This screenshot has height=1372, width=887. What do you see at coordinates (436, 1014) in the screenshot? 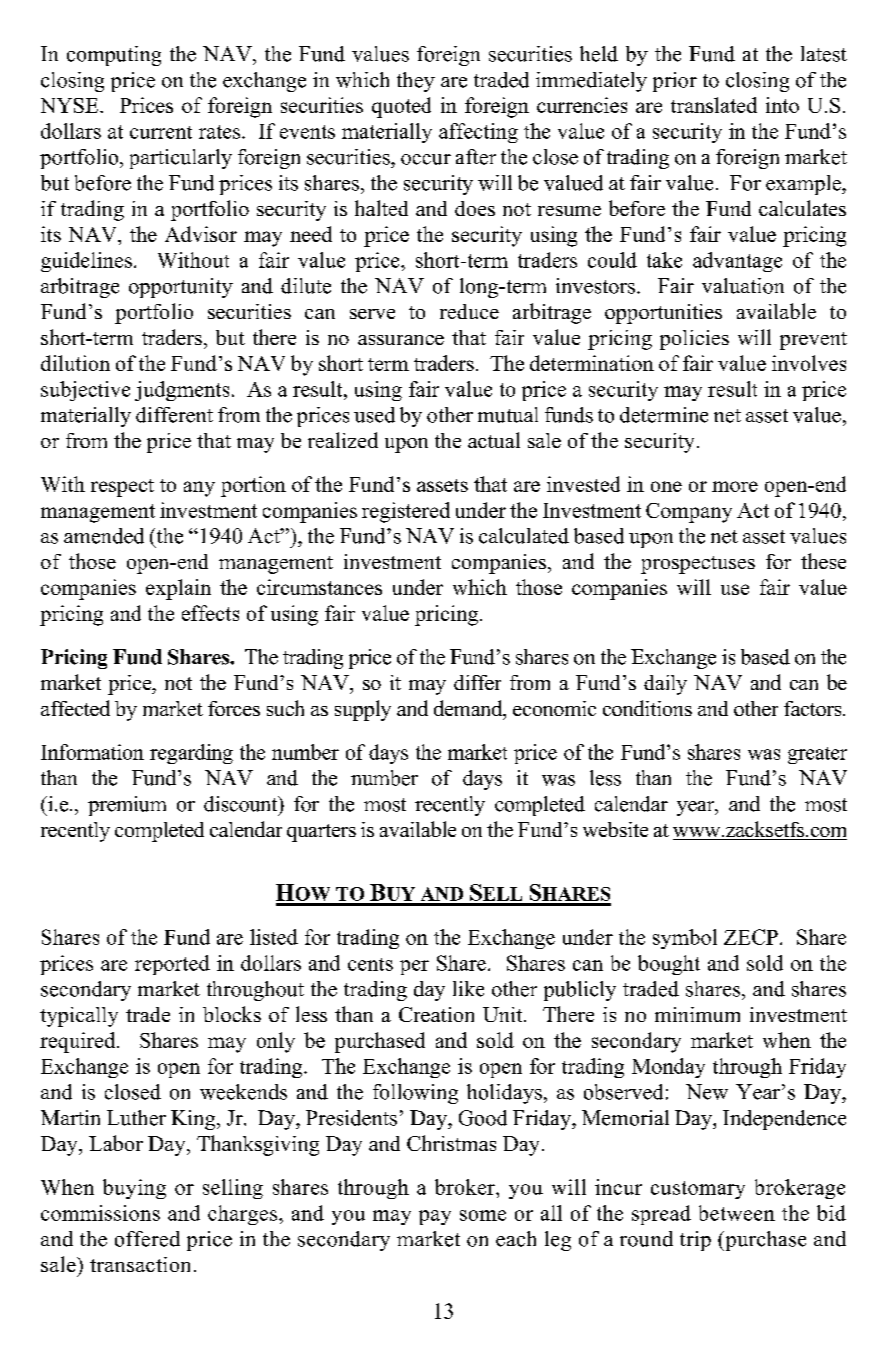
I see `Creation` at bounding box center [436, 1014].
